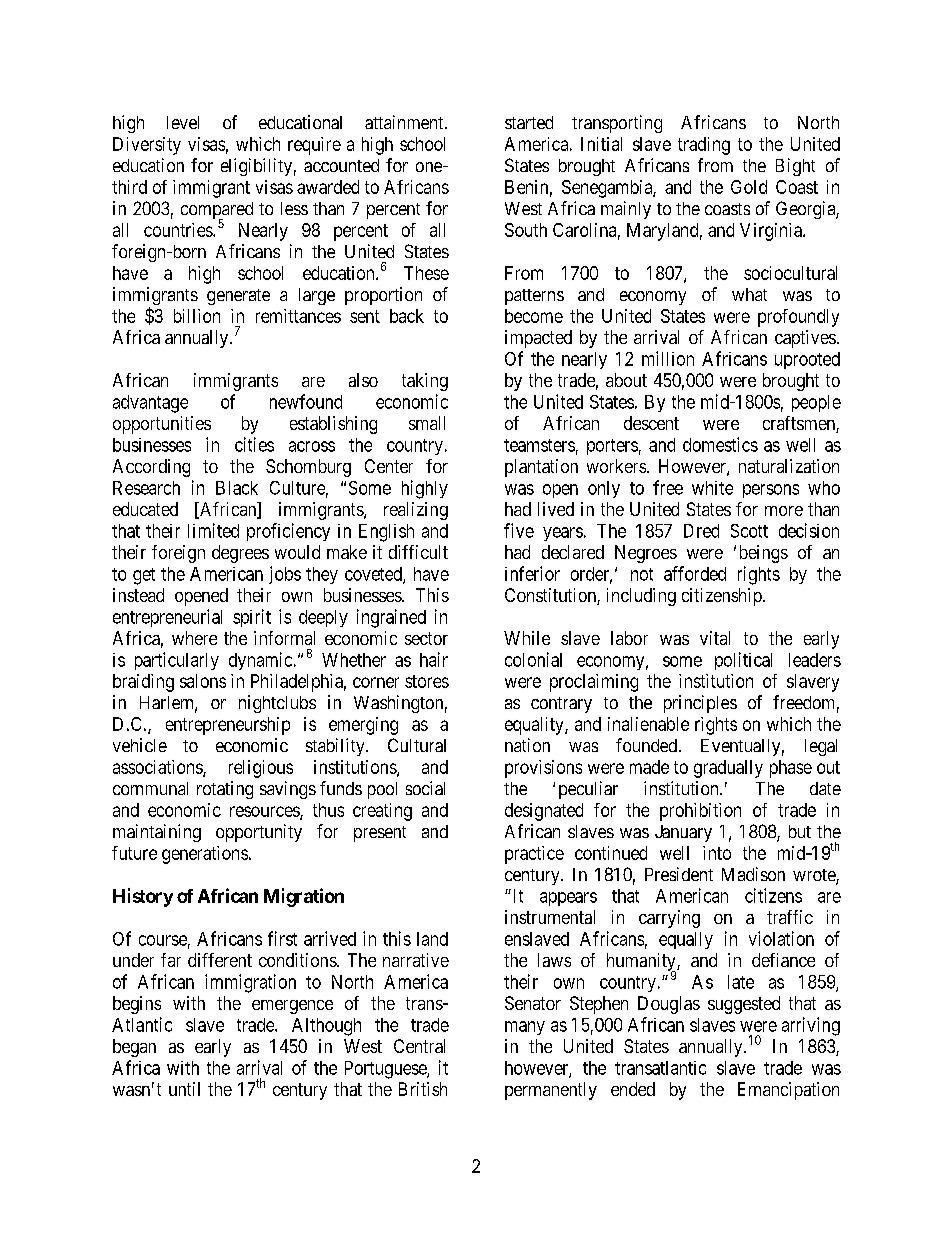 The height and width of the screenshot is (1233, 952). I want to click on vital, so click(715, 638).
